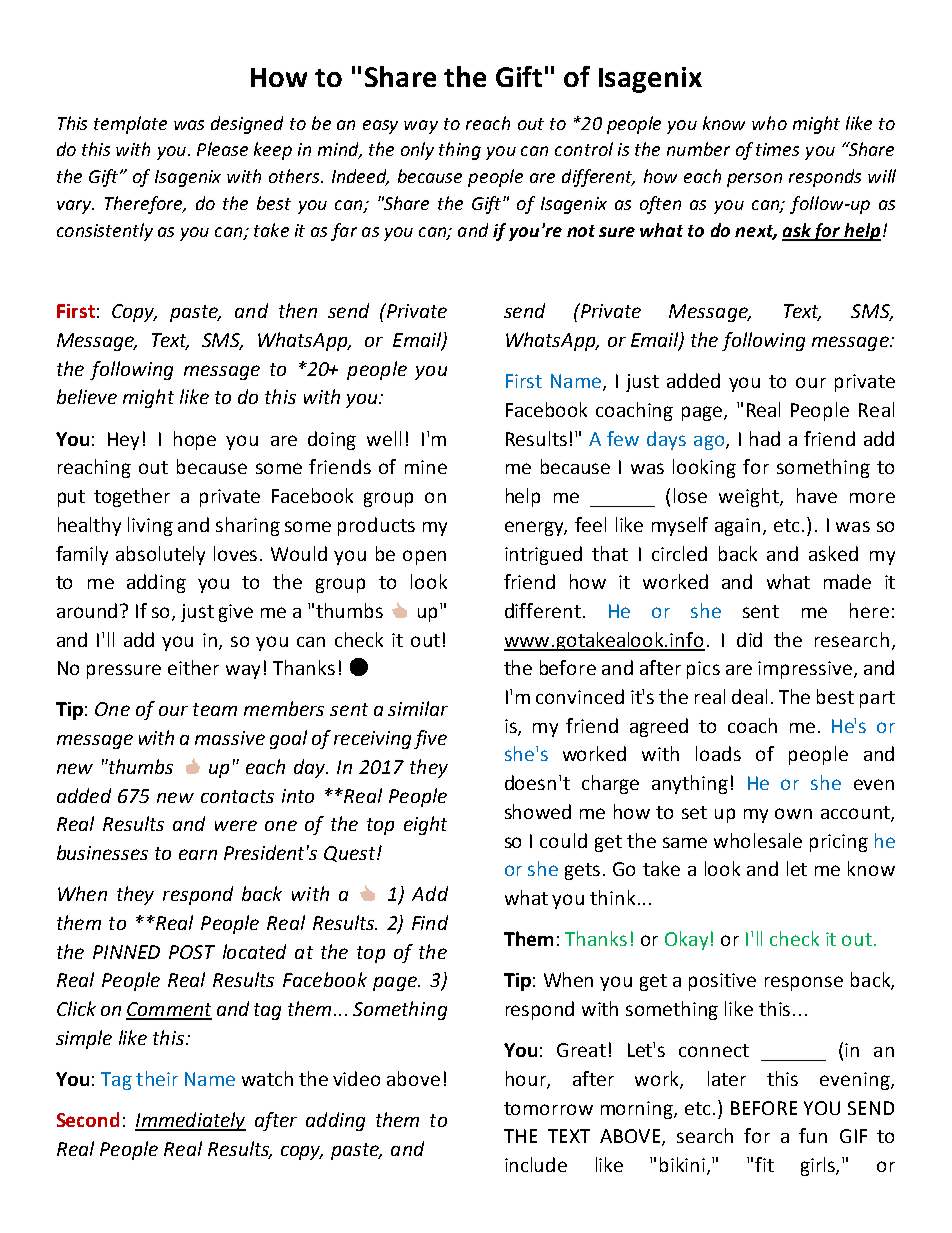 The width and height of the document is (952, 1233). Describe the element at coordinates (426, 467) in the document. I see `mine` at that location.
